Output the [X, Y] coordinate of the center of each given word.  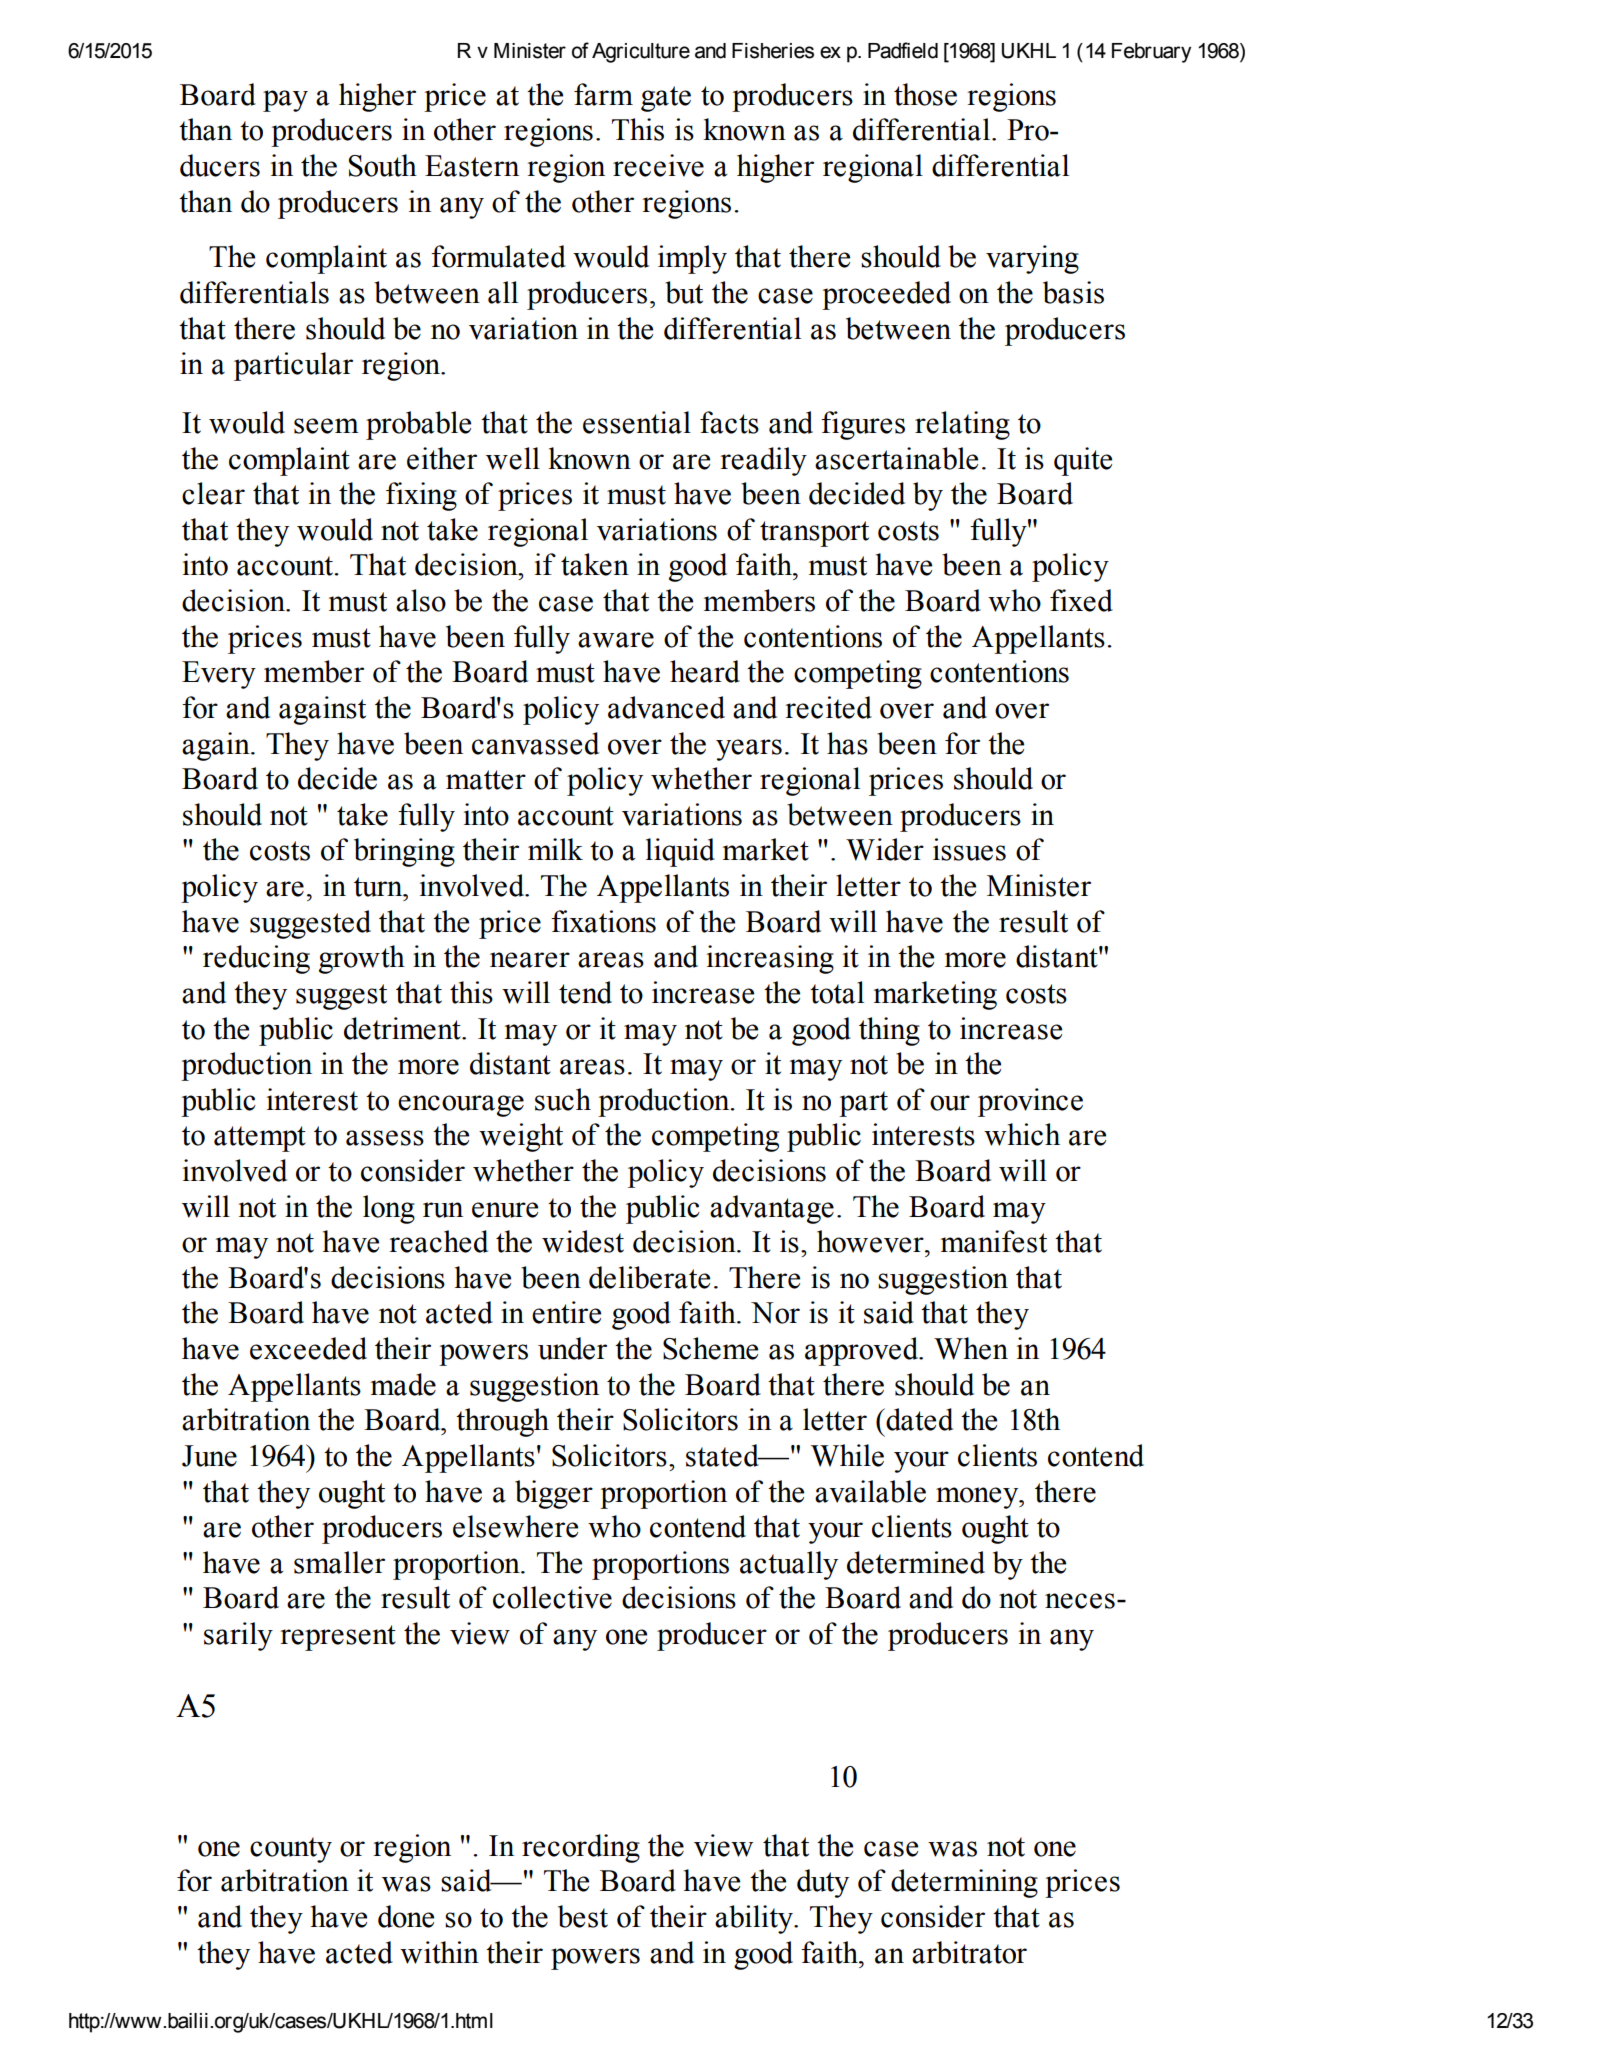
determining [964, 1883]
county [291, 1850]
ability [755, 1919]
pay [285, 101]
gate [666, 99]
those [925, 94]
